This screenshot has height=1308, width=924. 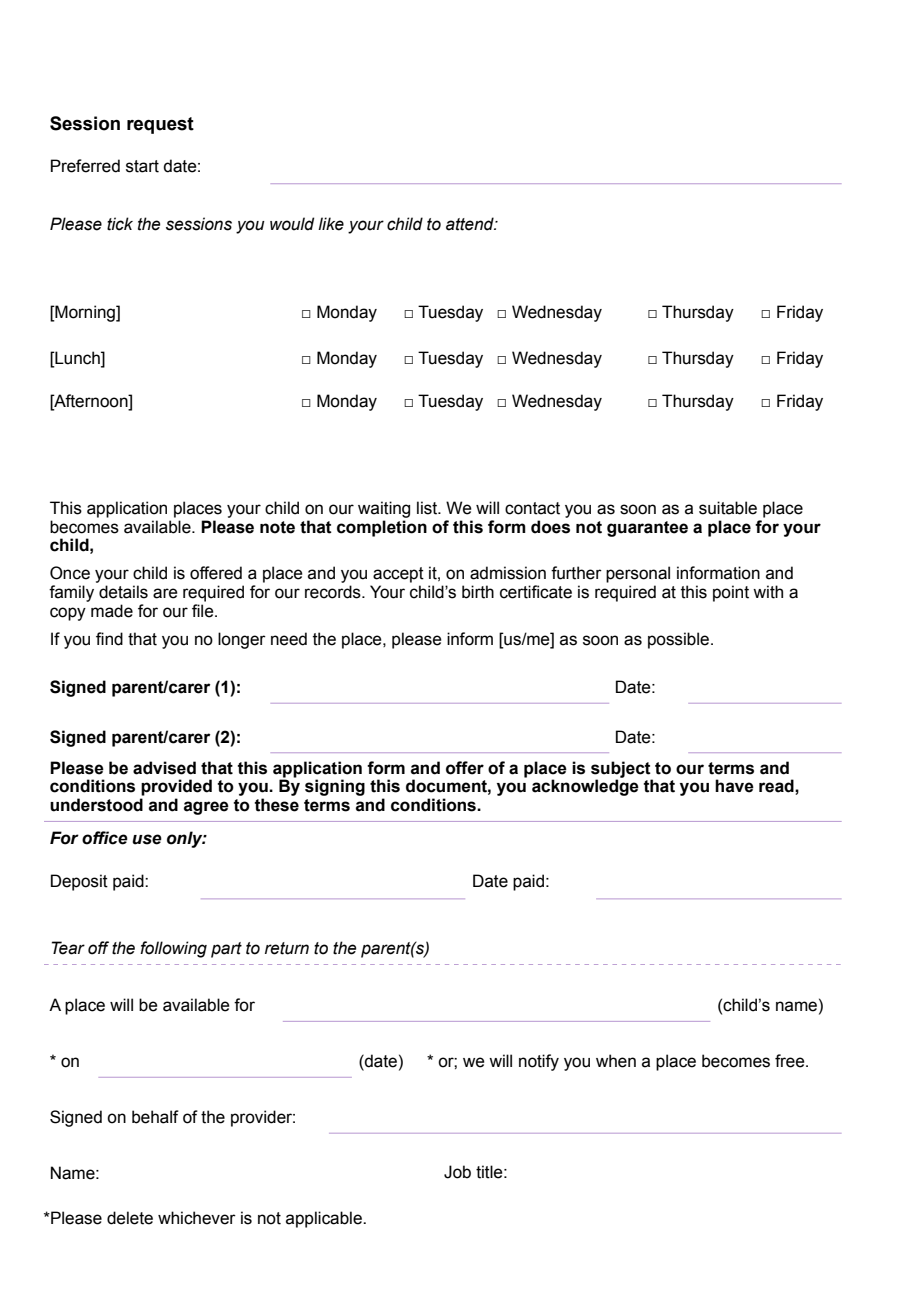 What do you see at coordinates (77, 358) in the screenshot?
I see `Lunch` at bounding box center [77, 358].
